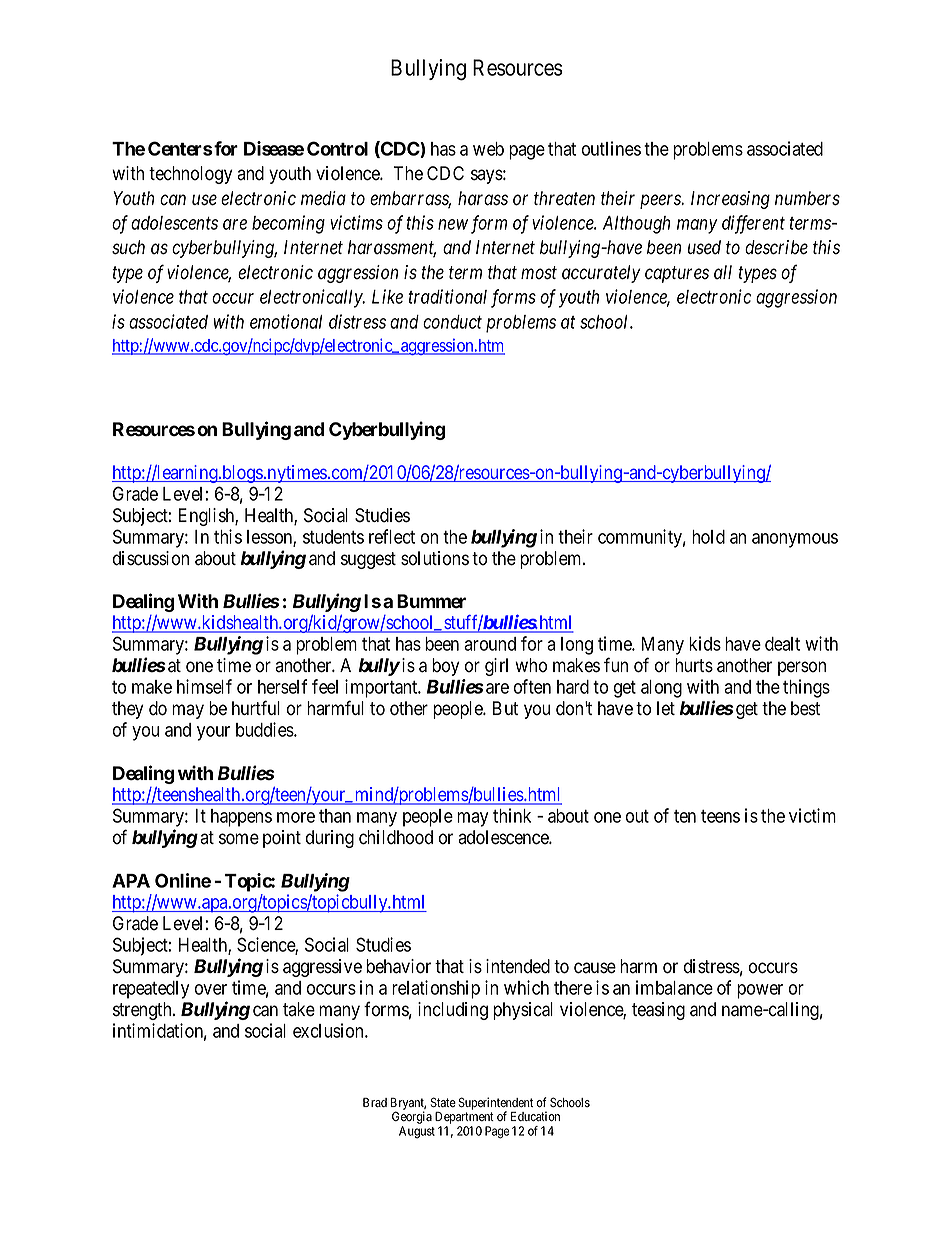 This image has height=1233, width=952. Describe the element at coordinates (658, 1011) in the image. I see `teasing` at that location.
